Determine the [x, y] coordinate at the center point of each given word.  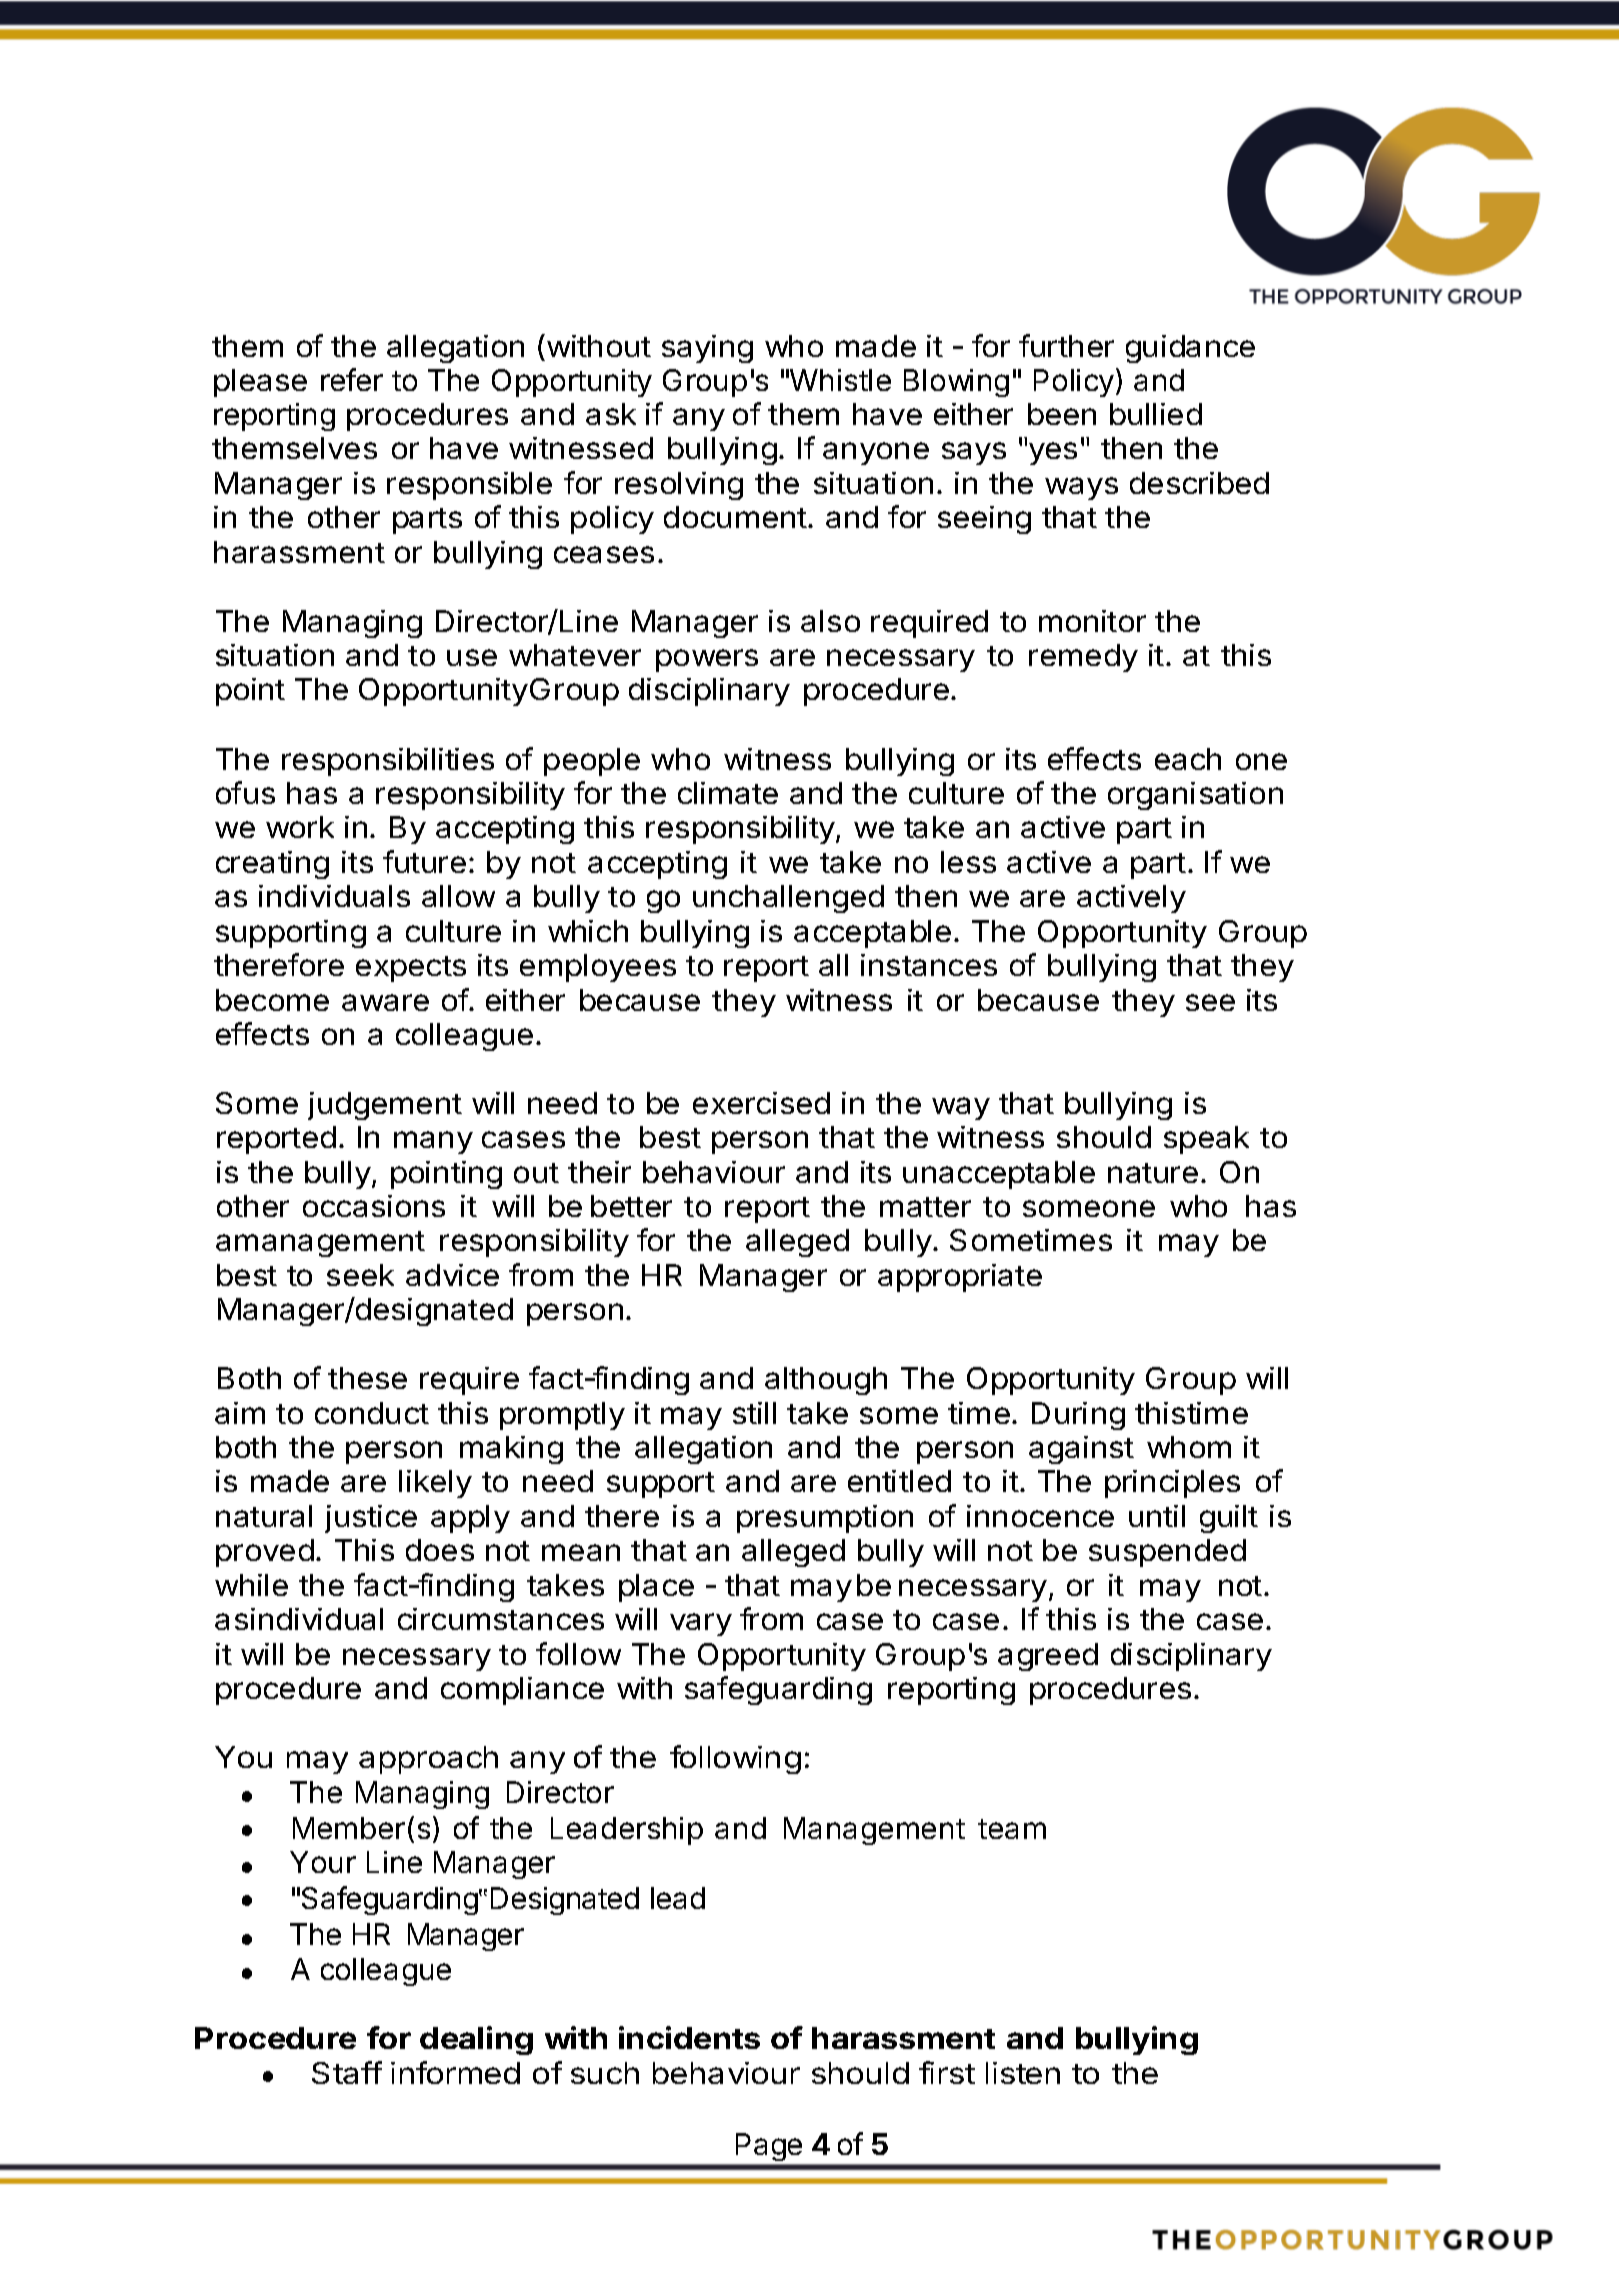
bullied [1156, 414]
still [754, 1413]
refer [352, 379]
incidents [689, 2037]
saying [707, 349]
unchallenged [788, 899]
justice [371, 1519]
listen [1023, 2073]
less [968, 862]
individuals [334, 896]
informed [455, 2072]
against [1081, 1450]
